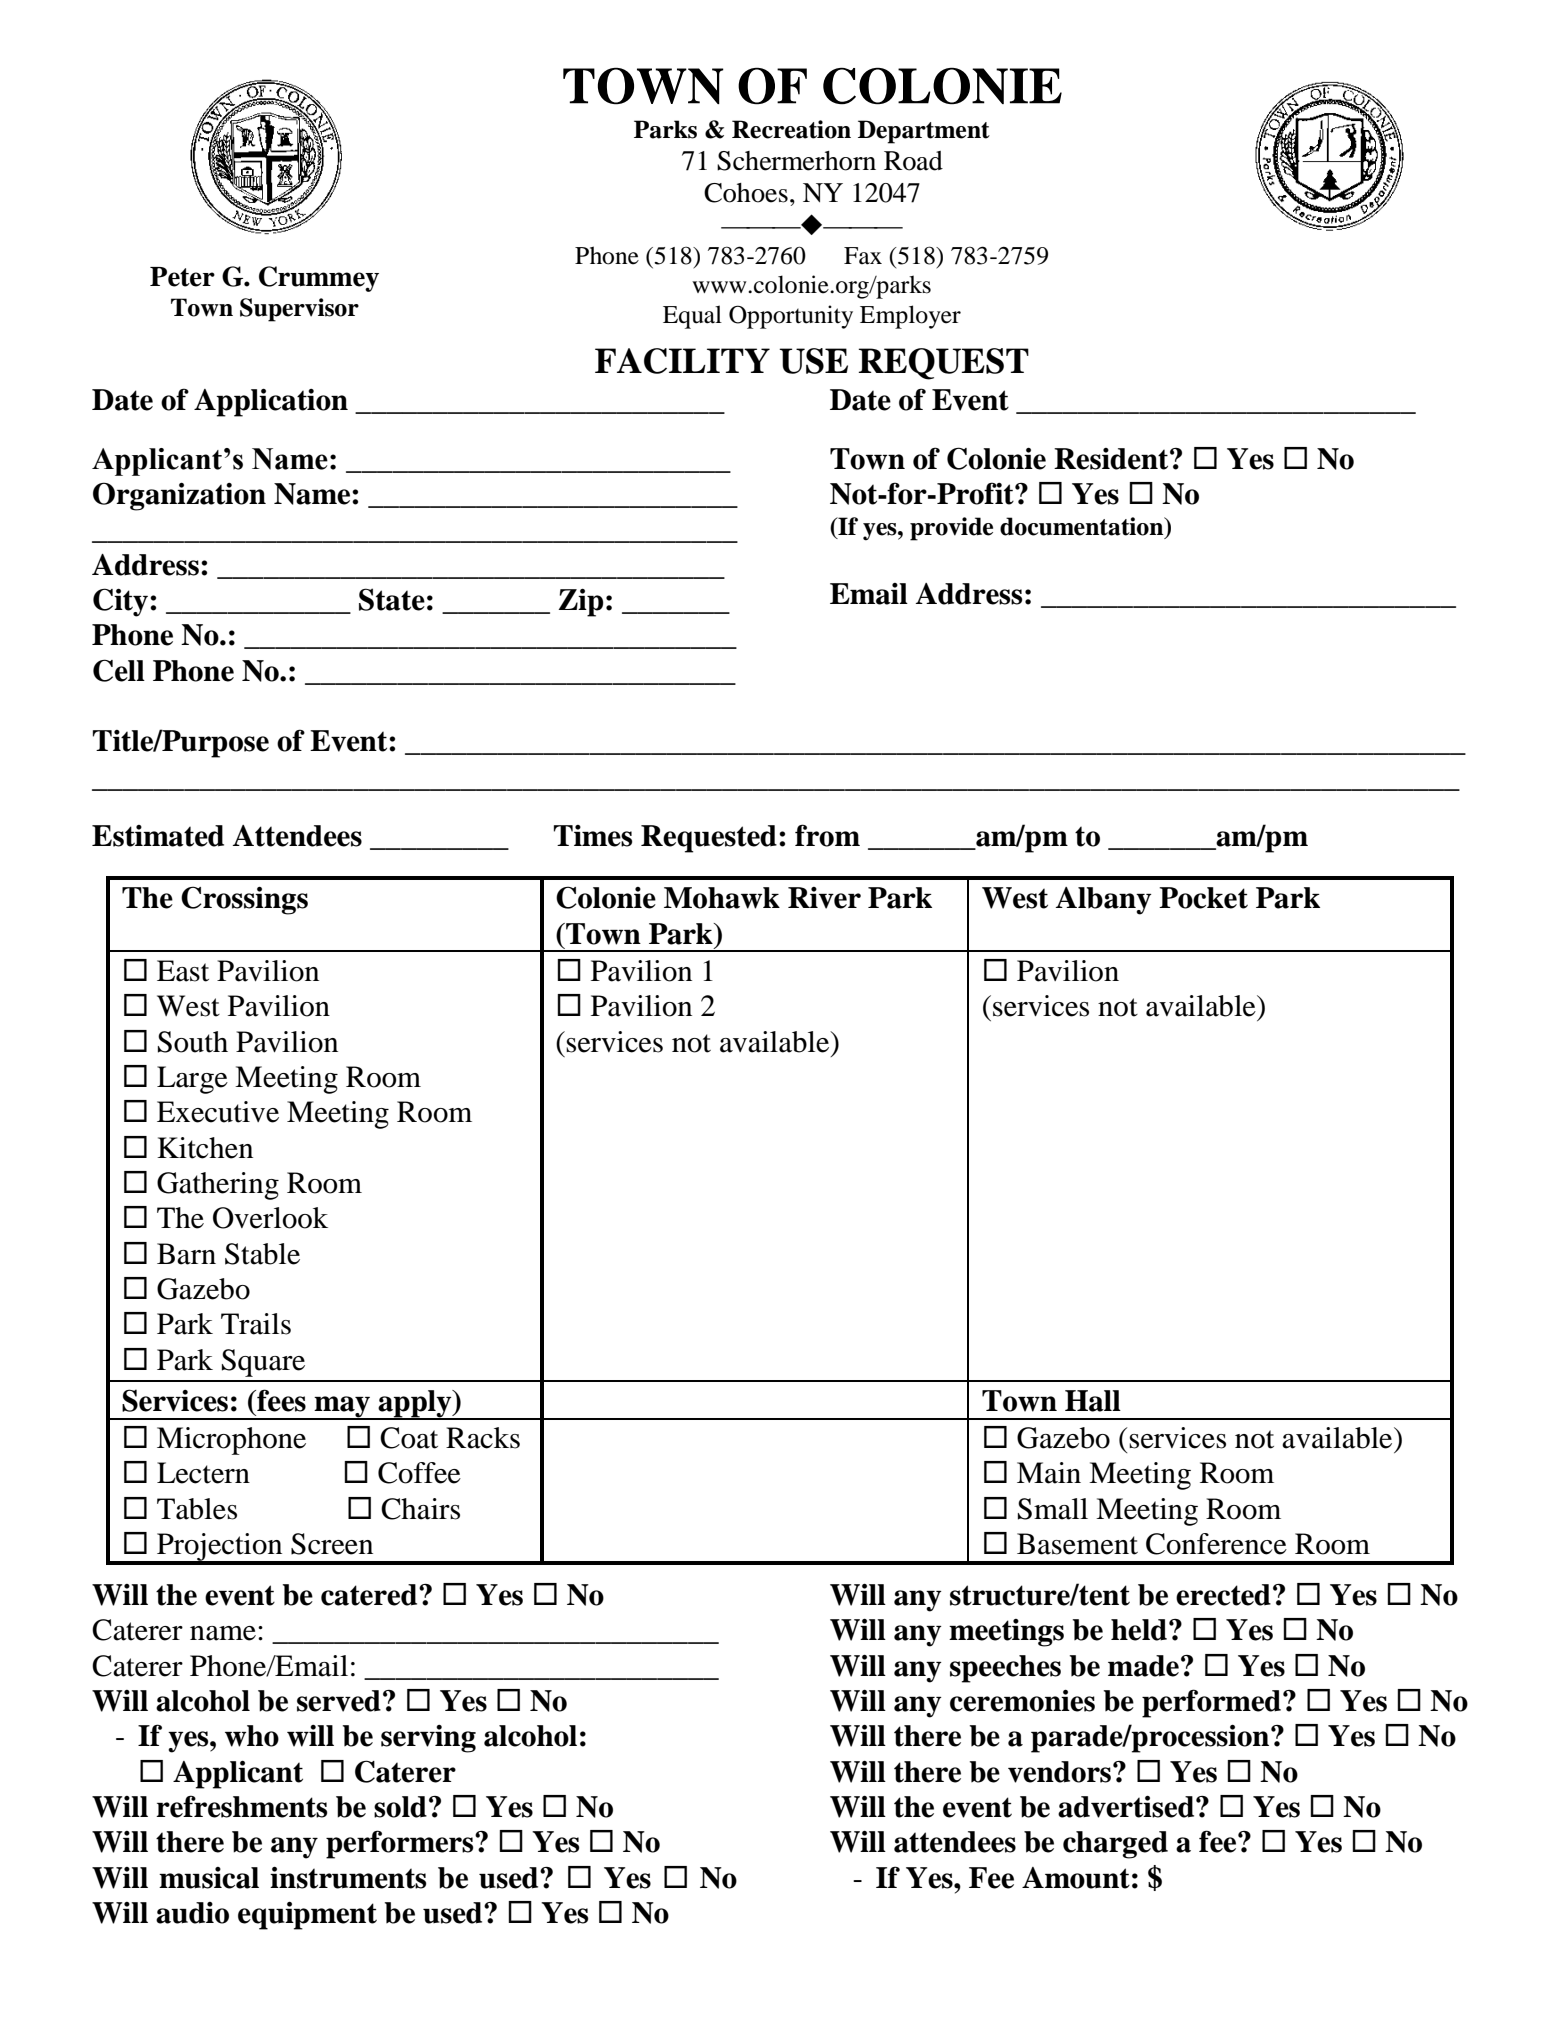 The height and width of the page is (2028, 1567). I want to click on Recreation, so click(791, 129).
